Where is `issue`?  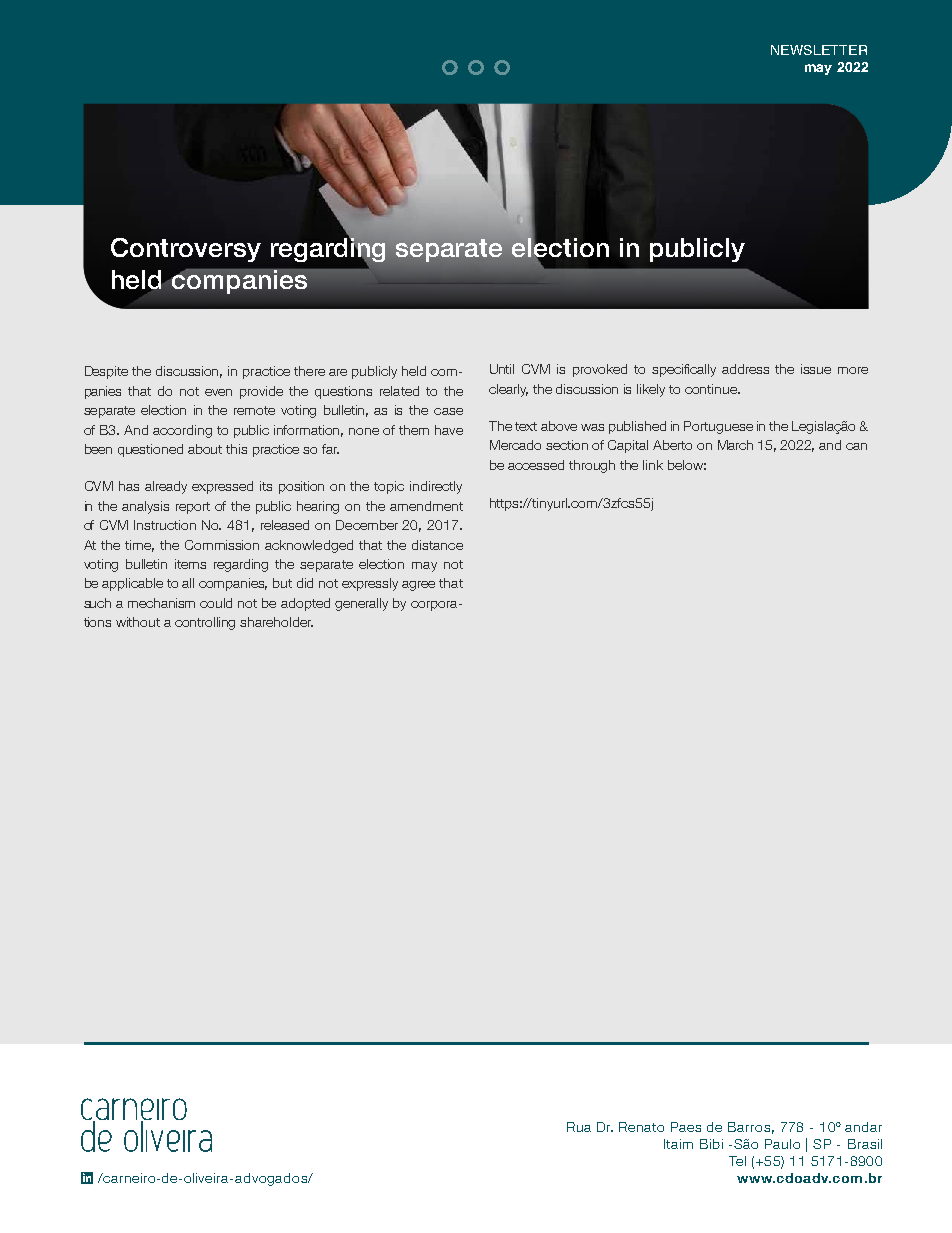
issue is located at coordinates (816, 369).
